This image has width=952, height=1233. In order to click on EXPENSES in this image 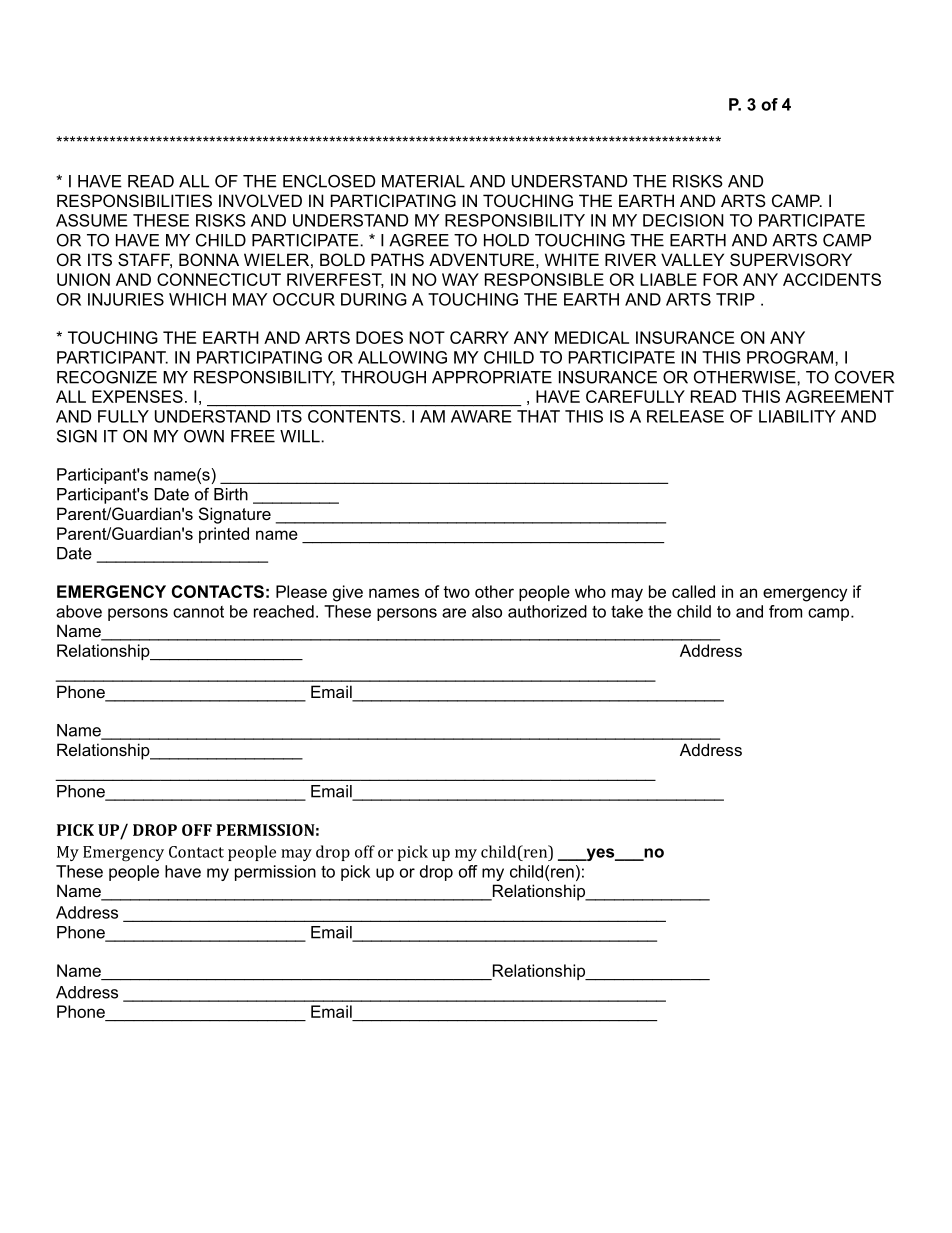, I will do `click(137, 396)`.
